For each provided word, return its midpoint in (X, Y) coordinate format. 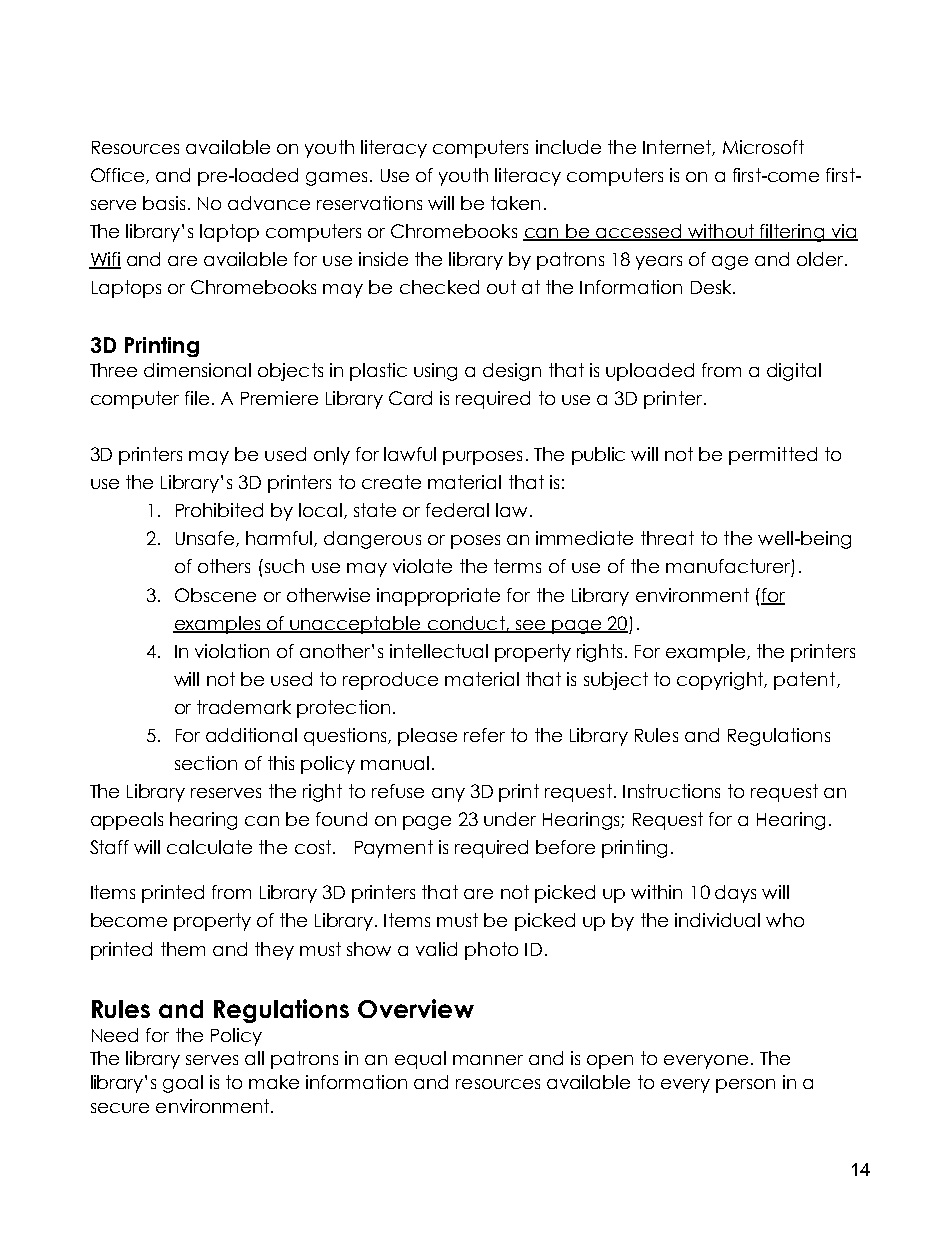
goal (183, 1084)
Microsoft (763, 147)
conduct (466, 624)
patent (806, 681)
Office (119, 176)
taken (515, 203)
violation (232, 651)
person (745, 1086)
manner (488, 1060)
